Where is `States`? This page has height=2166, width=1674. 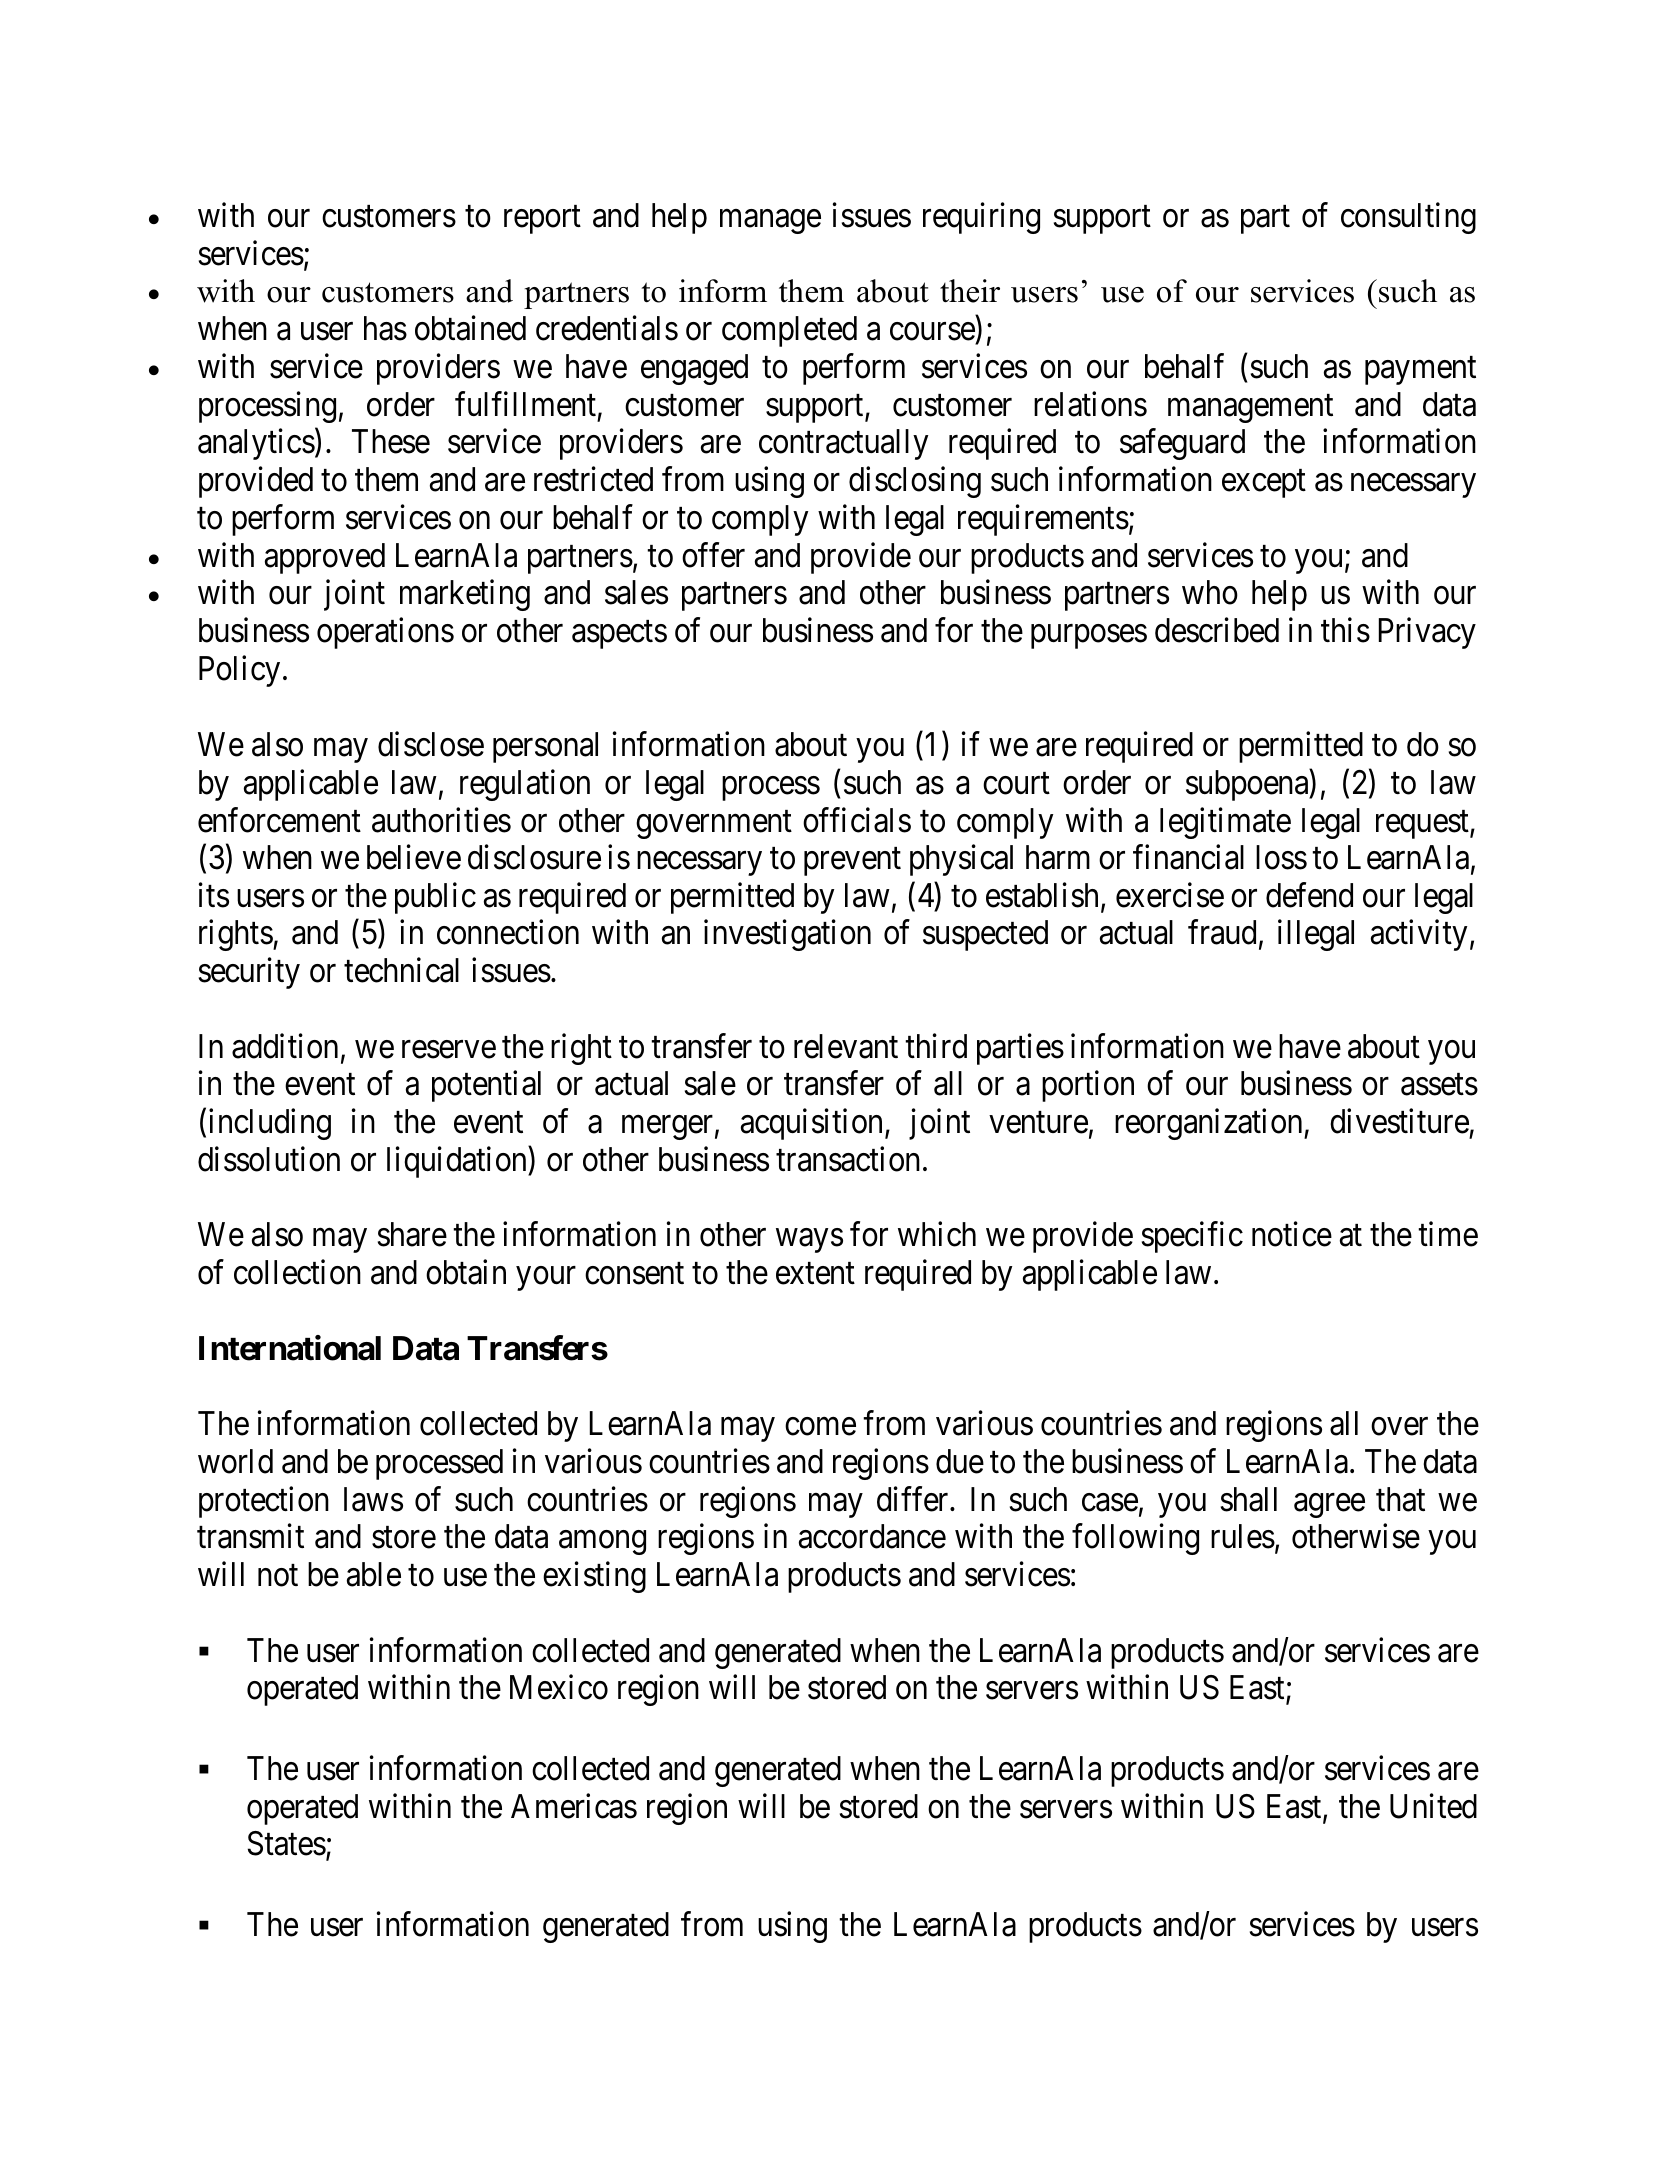
States is located at coordinates (287, 1843).
